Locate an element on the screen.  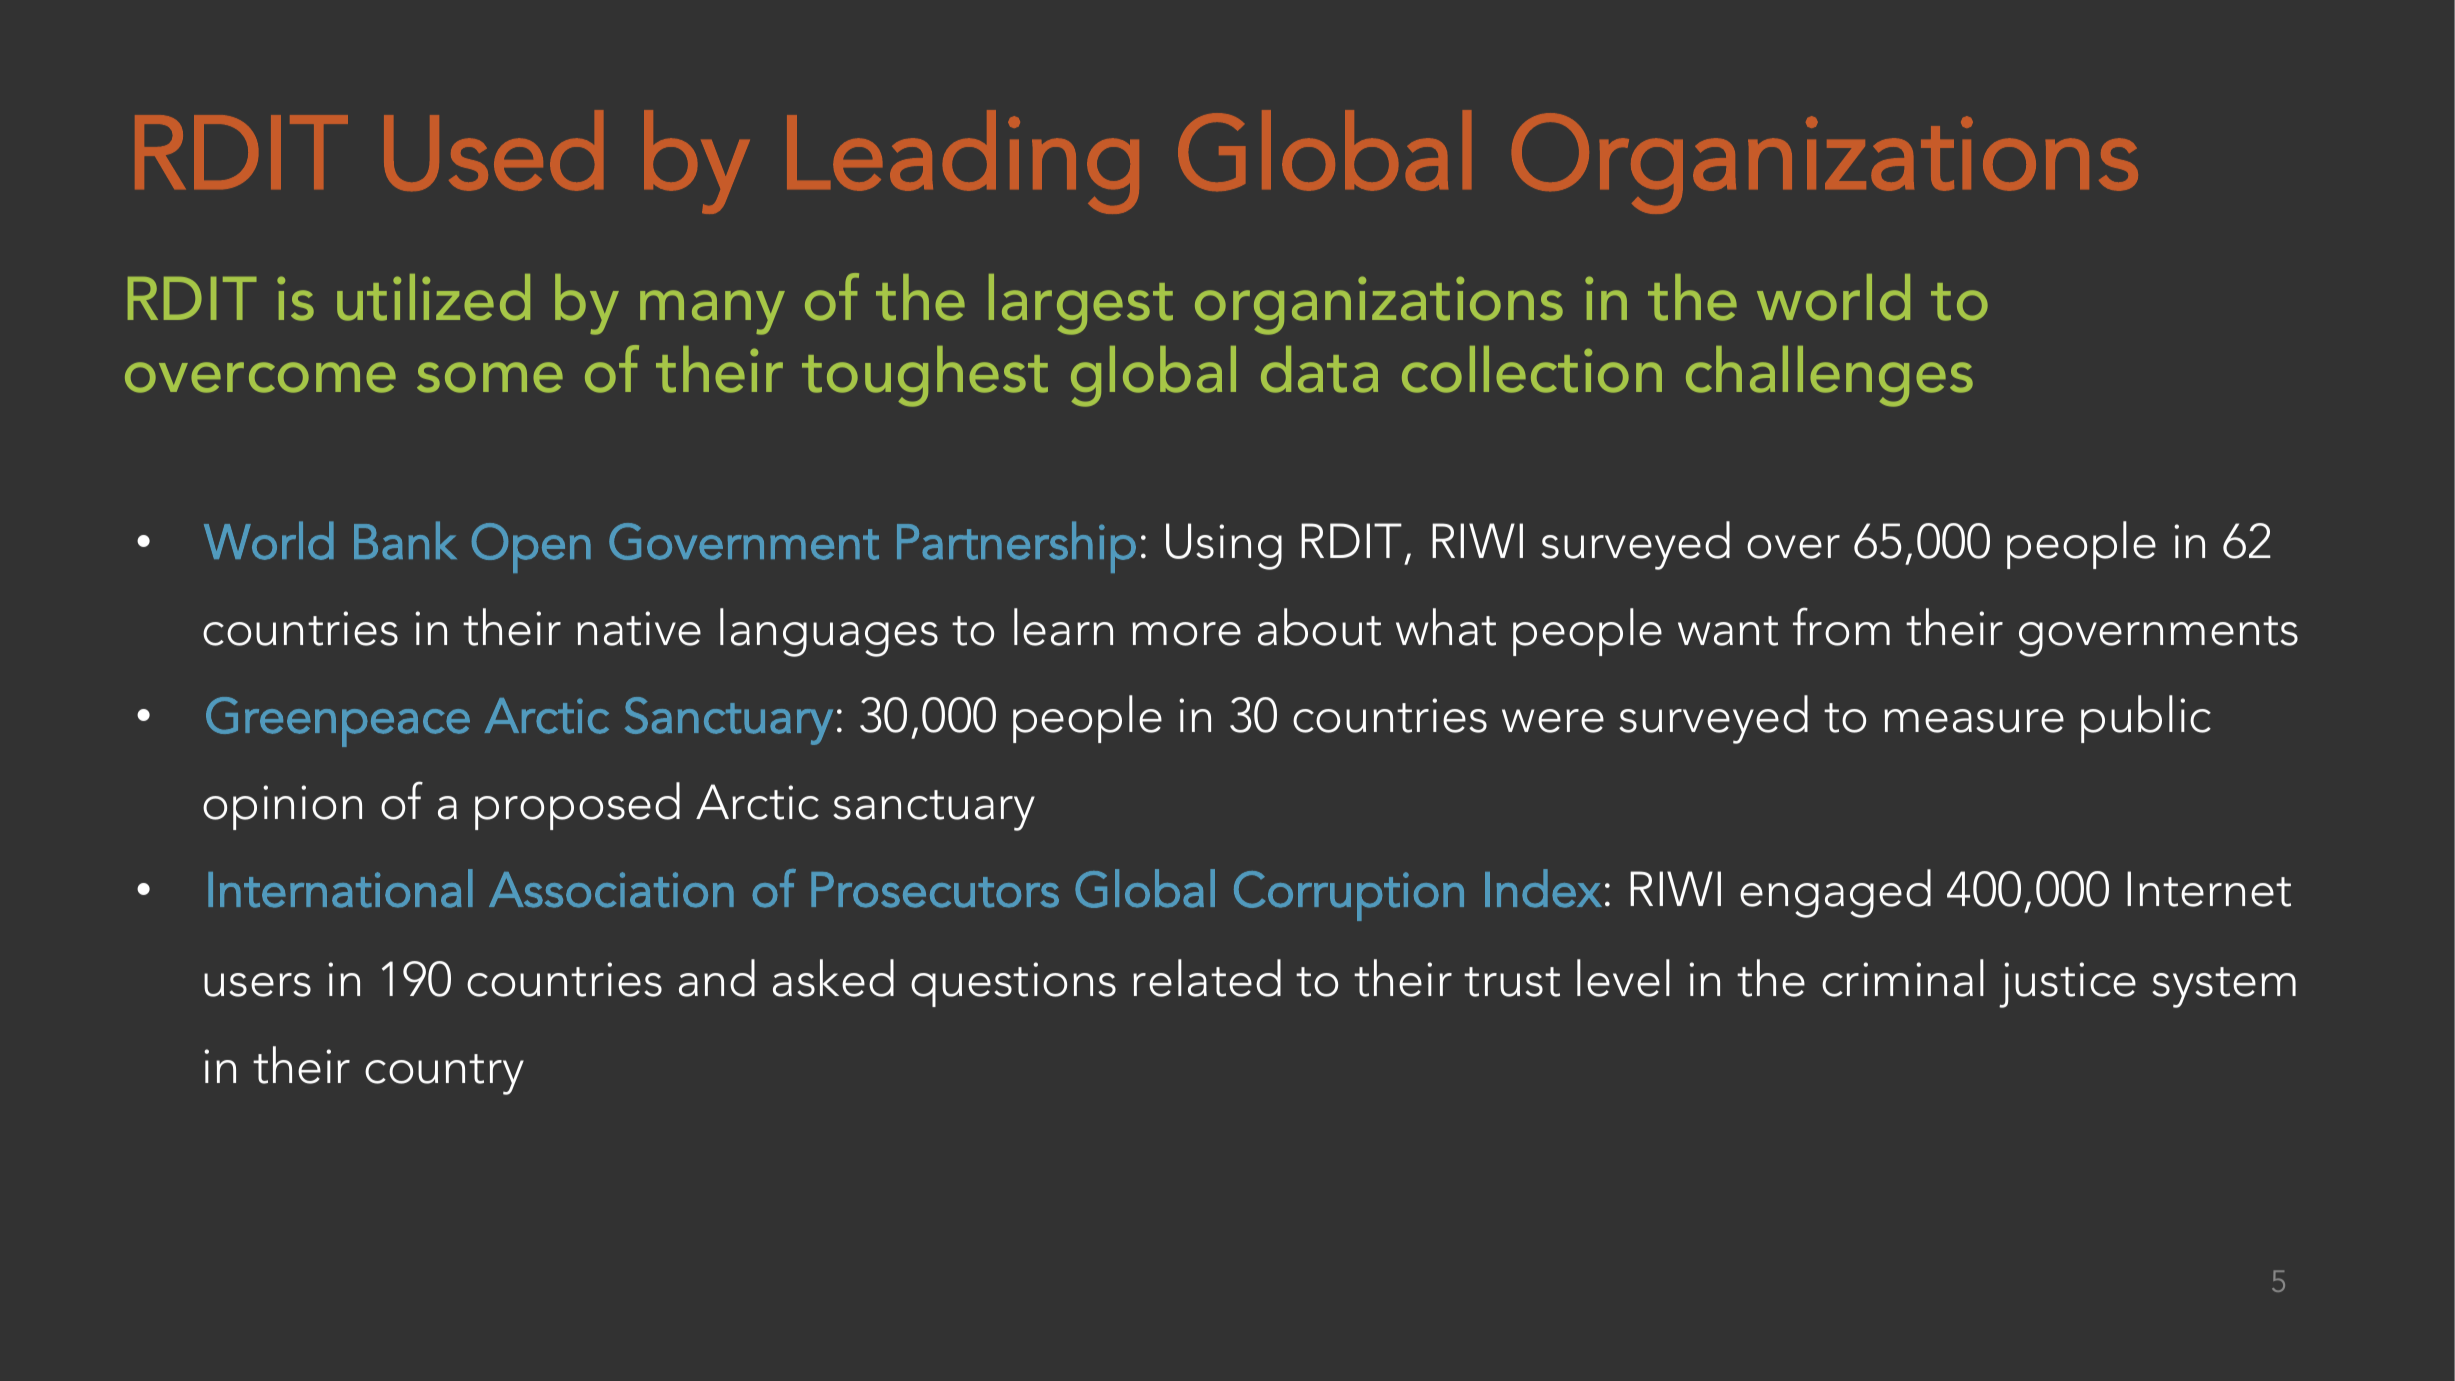
were is located at coordinates (1553, 721).
